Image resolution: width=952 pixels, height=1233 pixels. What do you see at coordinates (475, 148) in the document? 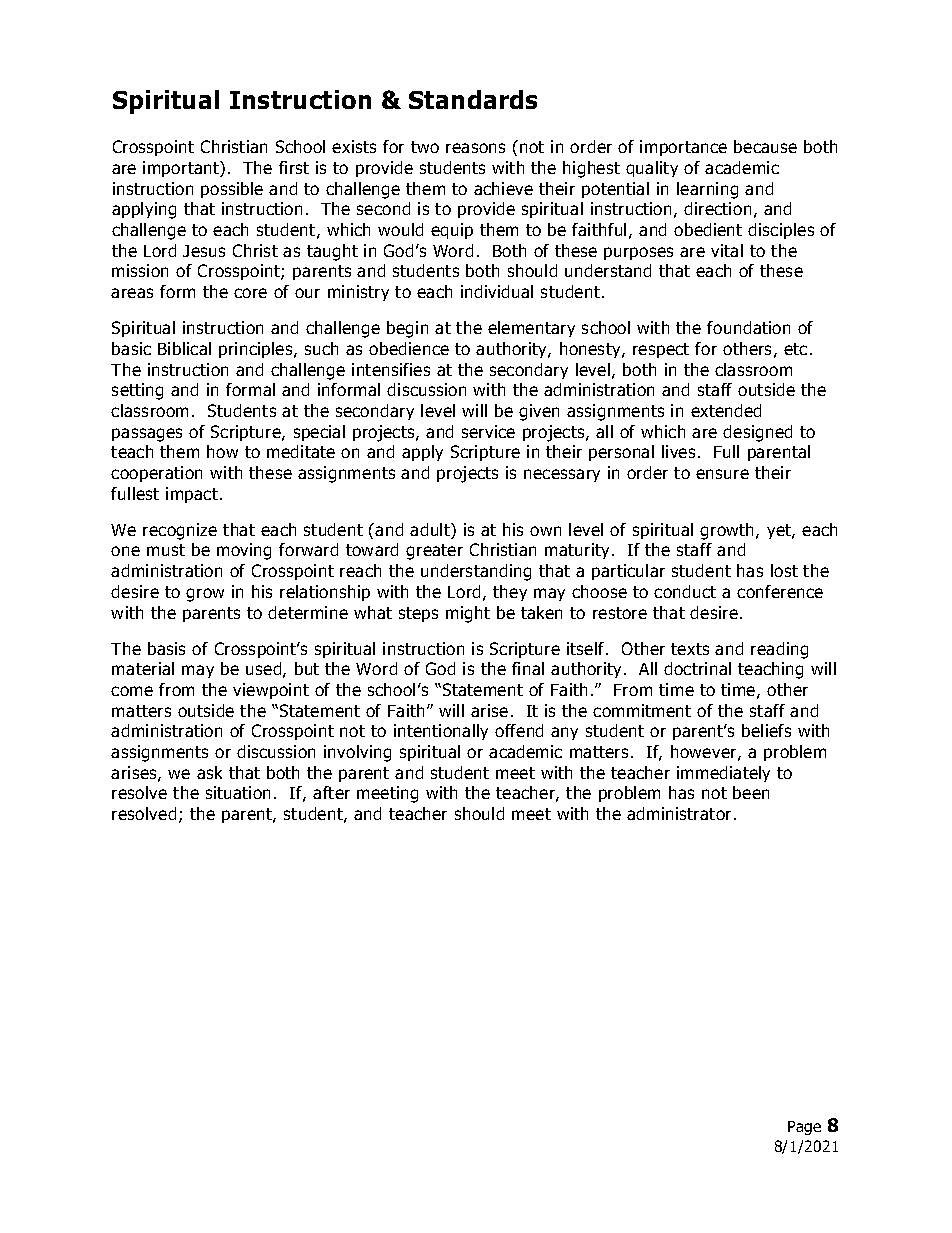
I see `reasons` at bounding box center [475, 148].
